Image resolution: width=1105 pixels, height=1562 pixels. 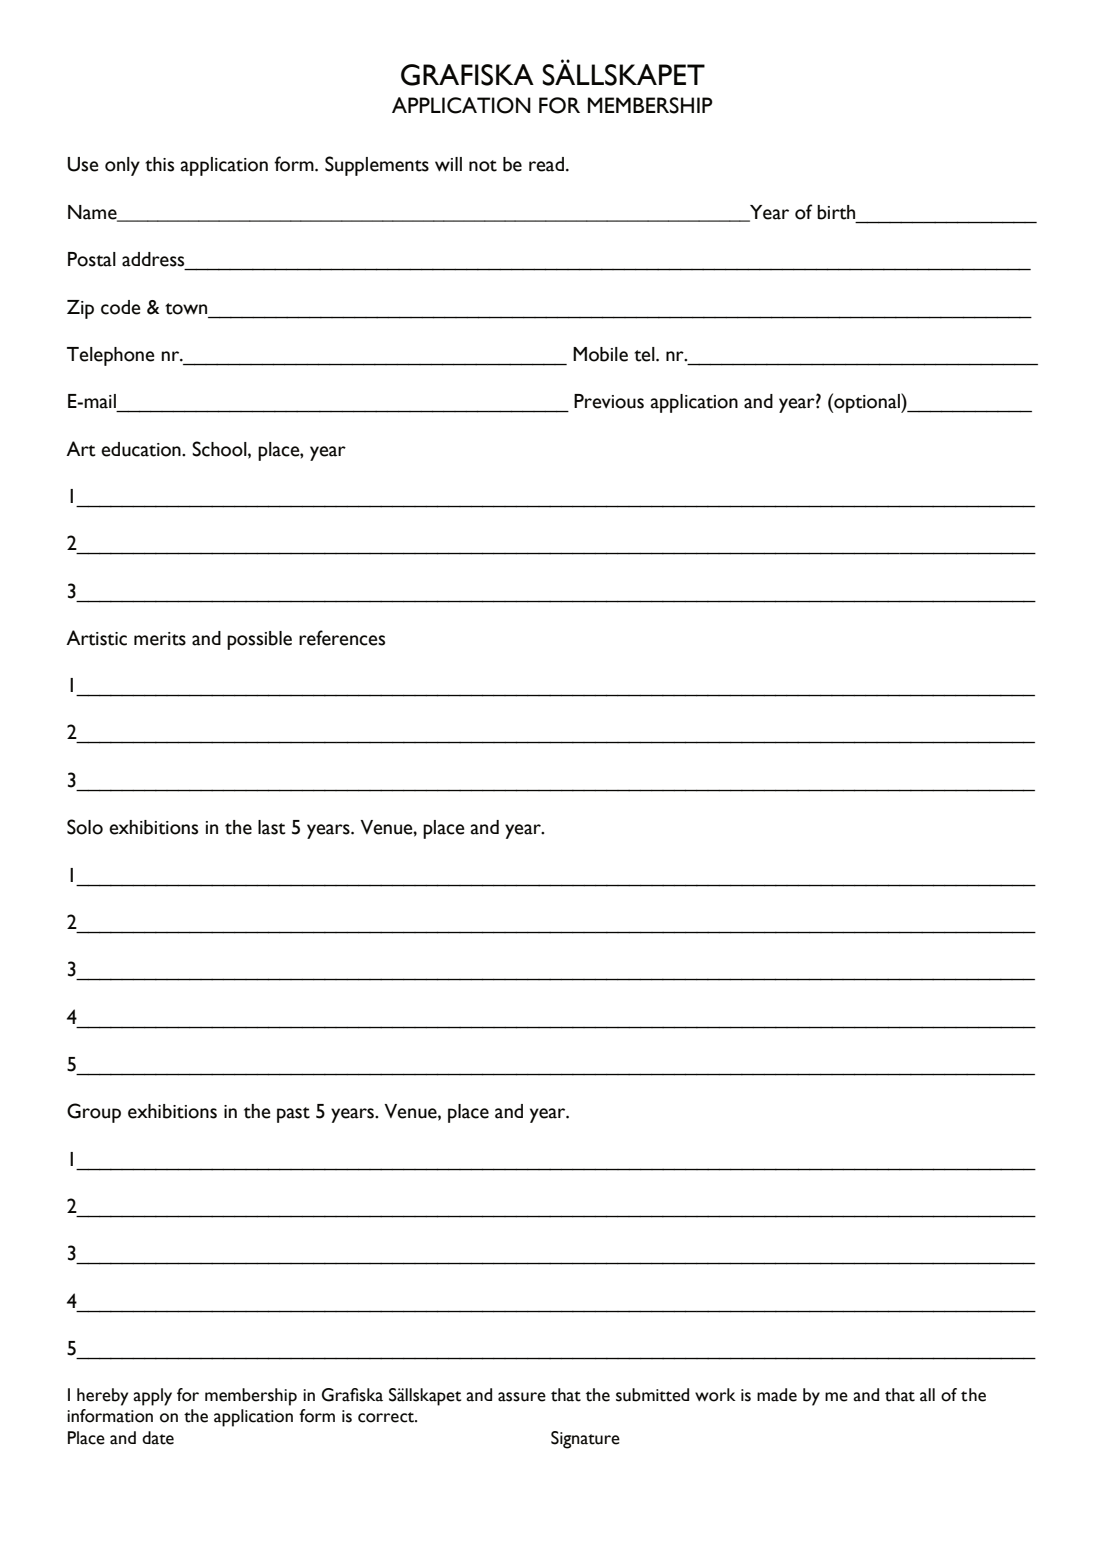 What do you see at coordinates (159, 164) in the screenshot?
I see `this` at bounding box center [159, 164].
